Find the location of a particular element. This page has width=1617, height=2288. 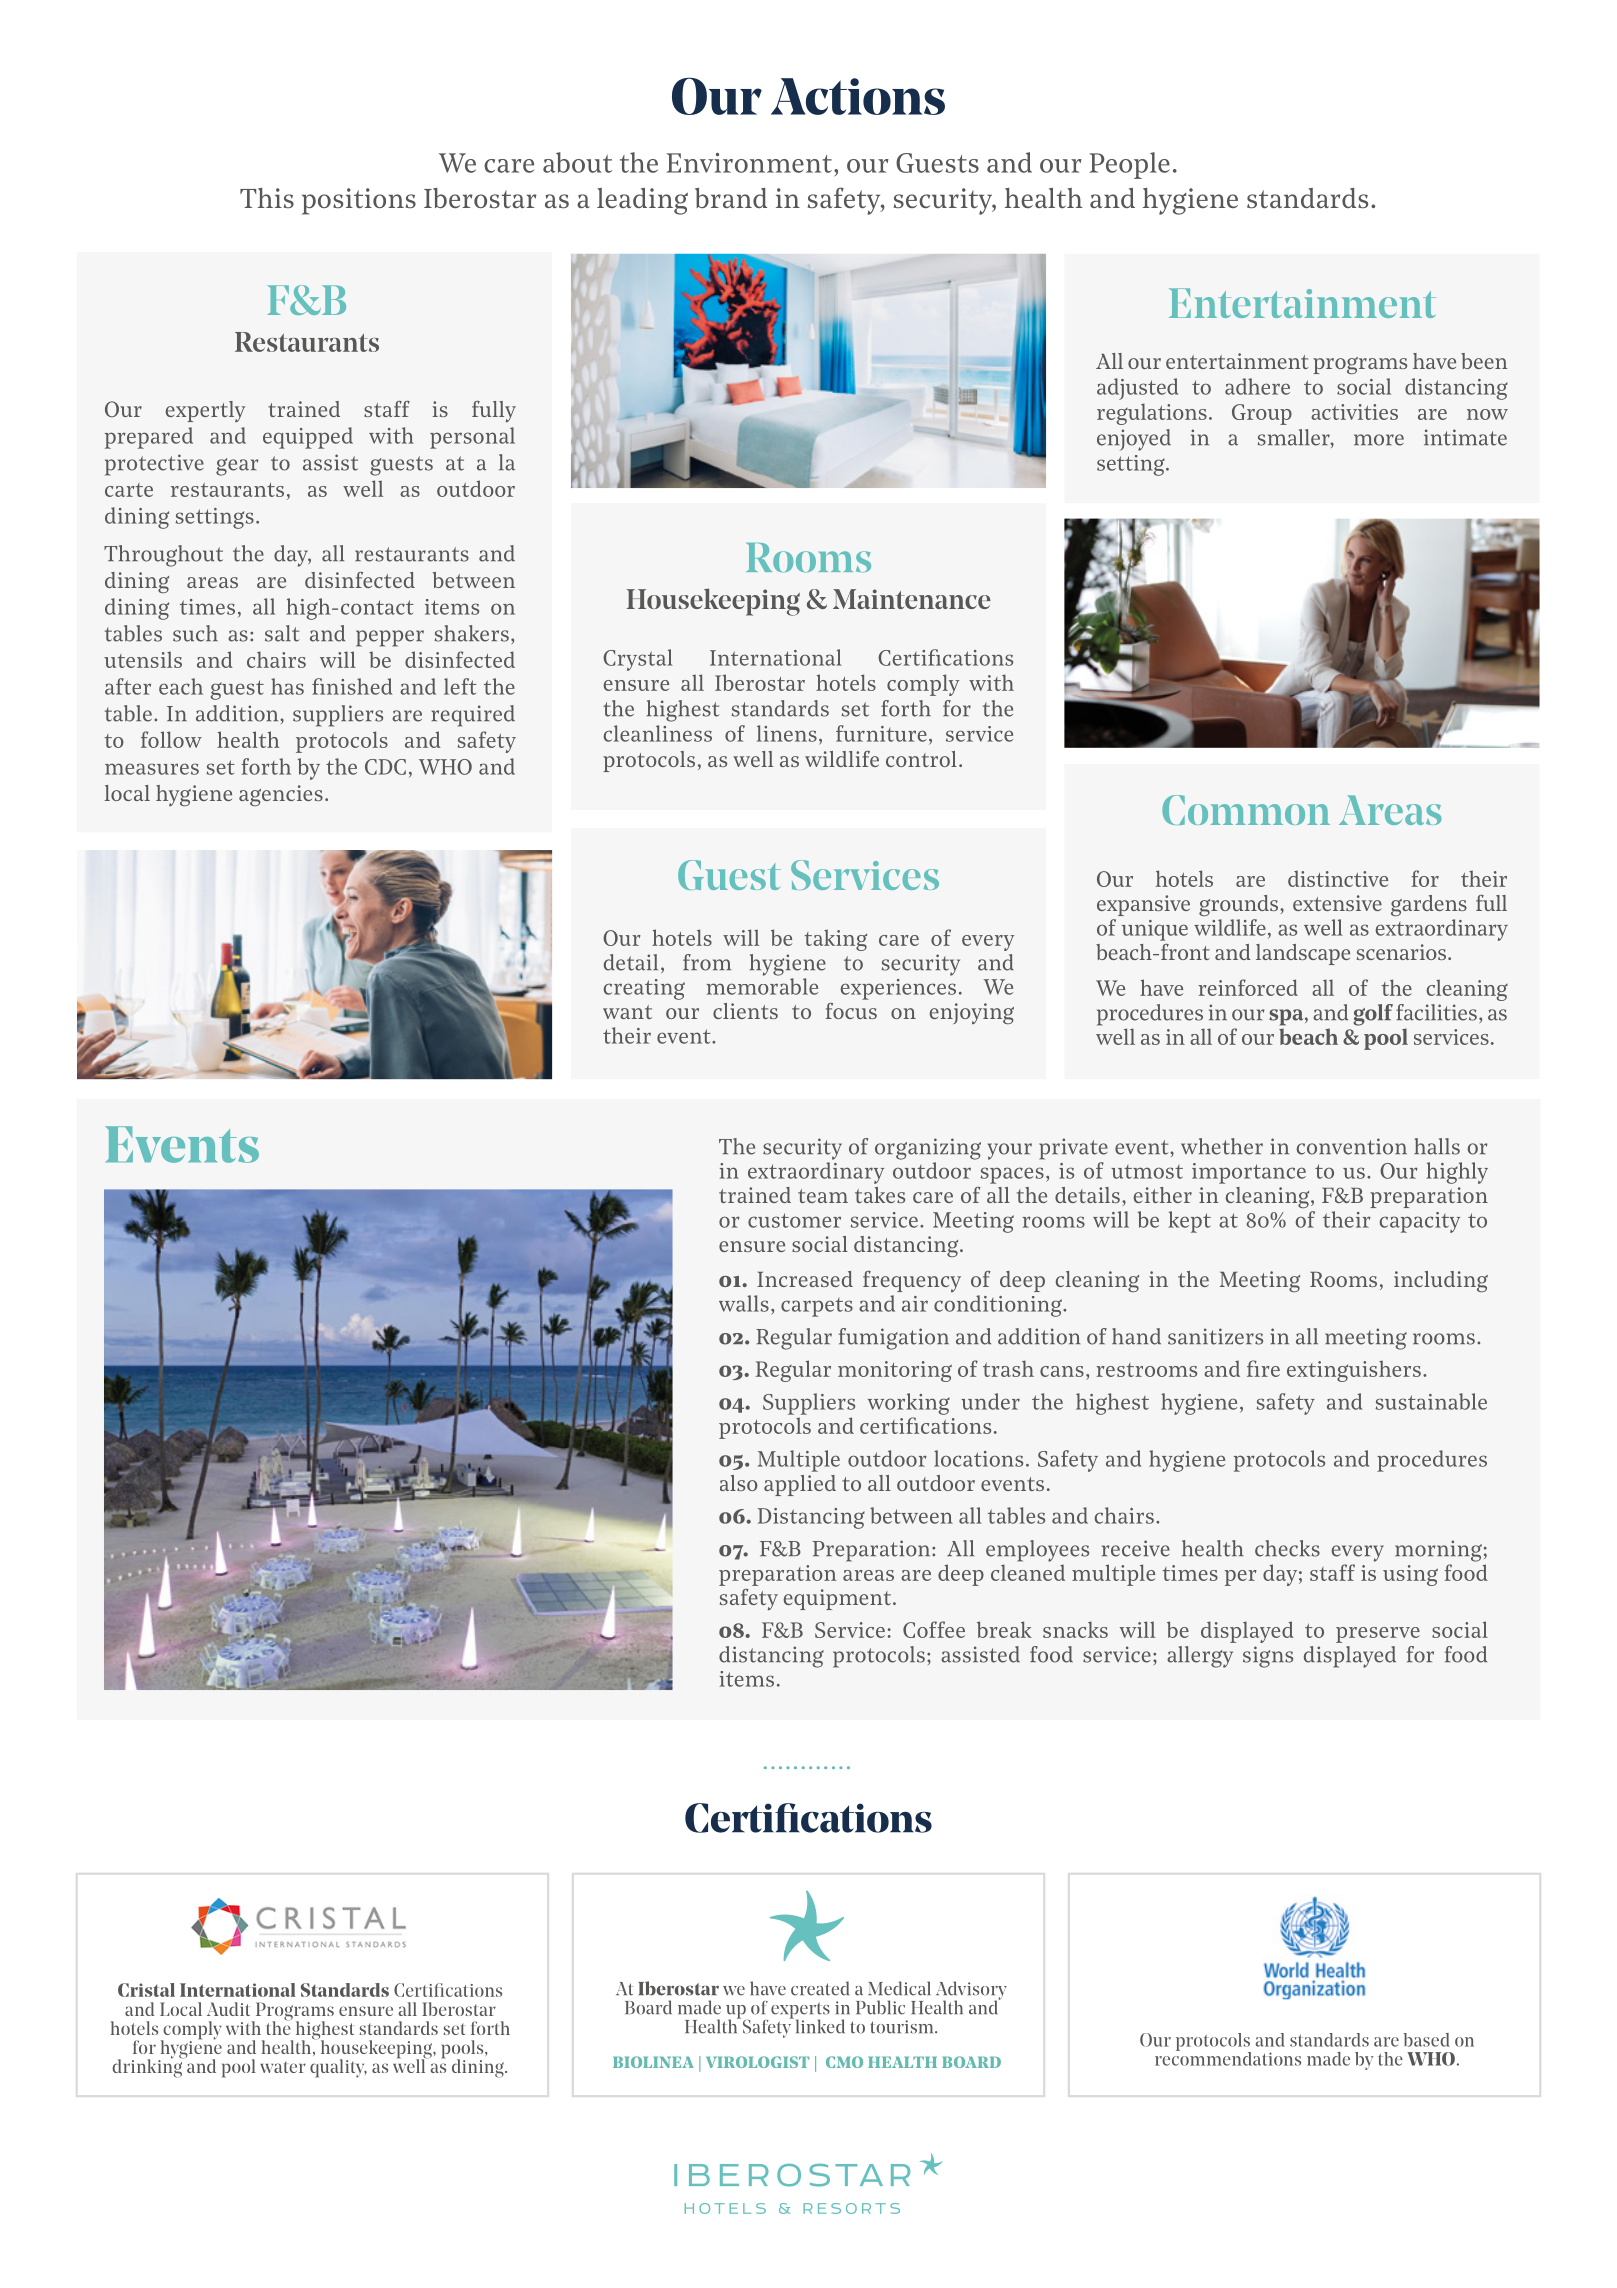

also is located at coordinates (739, 1483).
